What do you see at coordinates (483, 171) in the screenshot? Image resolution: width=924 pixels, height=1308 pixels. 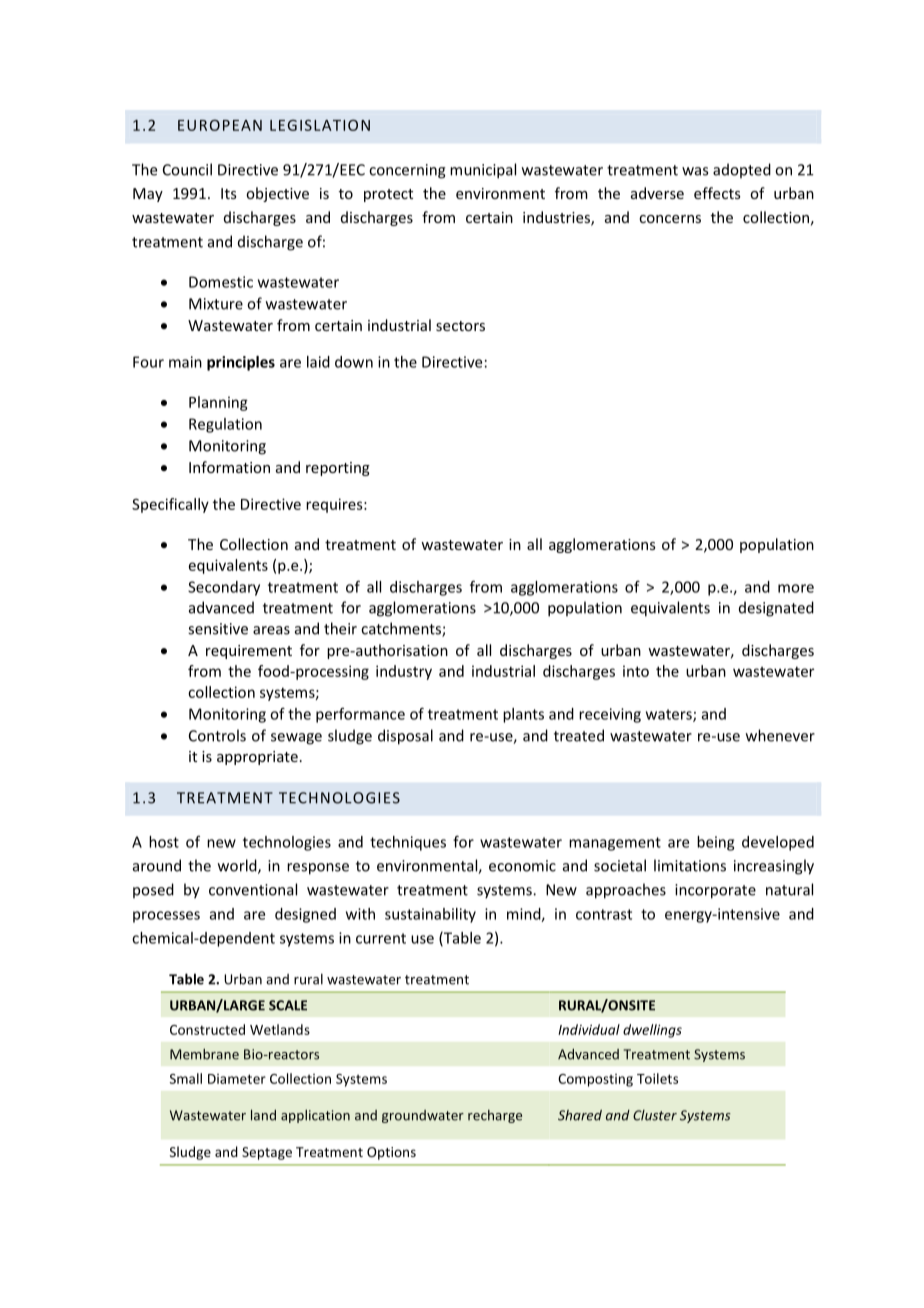 I see `municipal` at bounding box center [483, 171].
